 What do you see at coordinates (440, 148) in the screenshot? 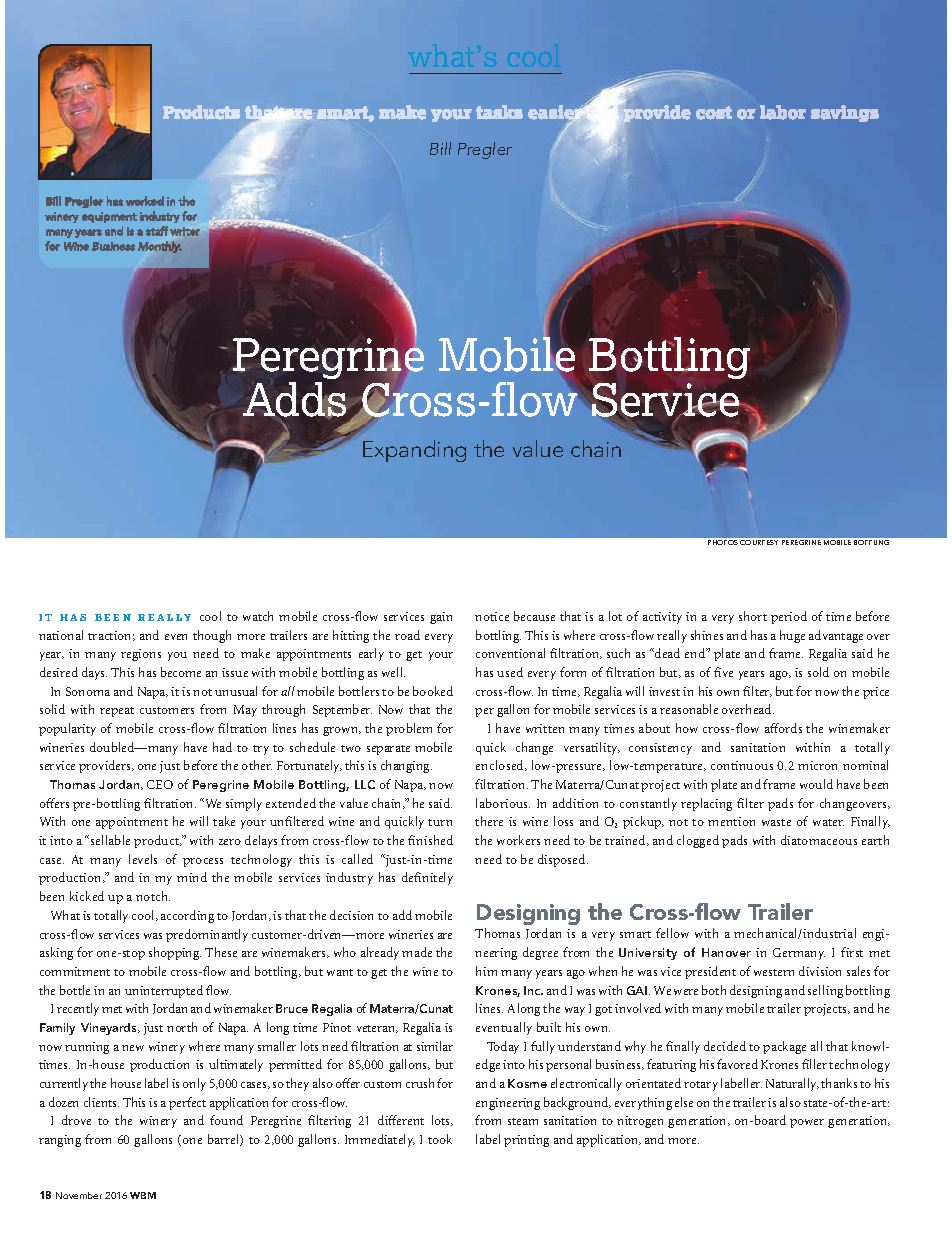
I see `Bill` at bounding box center [440, 148].
